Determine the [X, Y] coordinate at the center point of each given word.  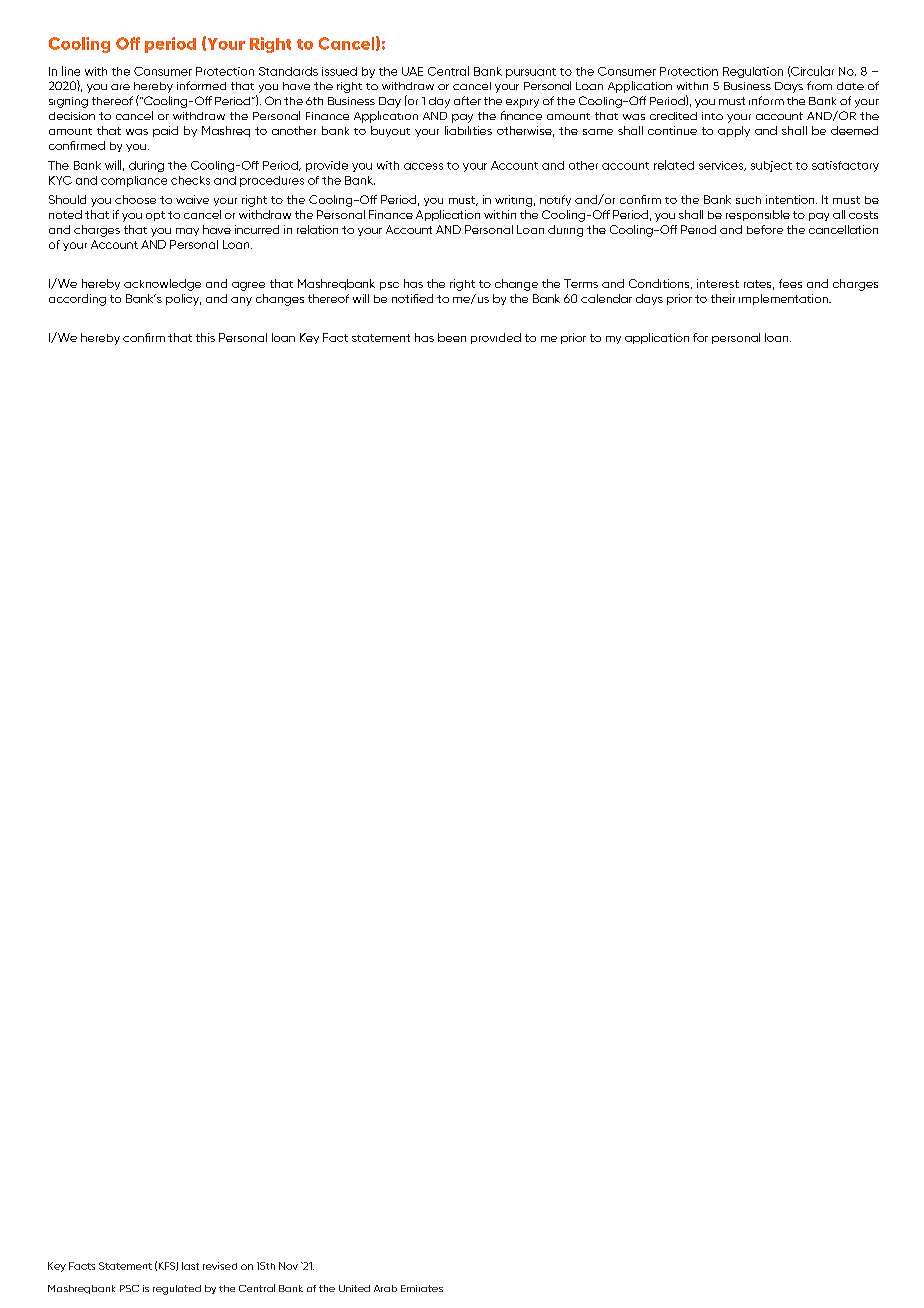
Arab [385, 1288]
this [205, 337]
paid [165, 131]
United [354, 1288]
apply [734, 131]
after [467, 100]
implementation [784, 299]
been [452, 337]
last [190, 1266]
